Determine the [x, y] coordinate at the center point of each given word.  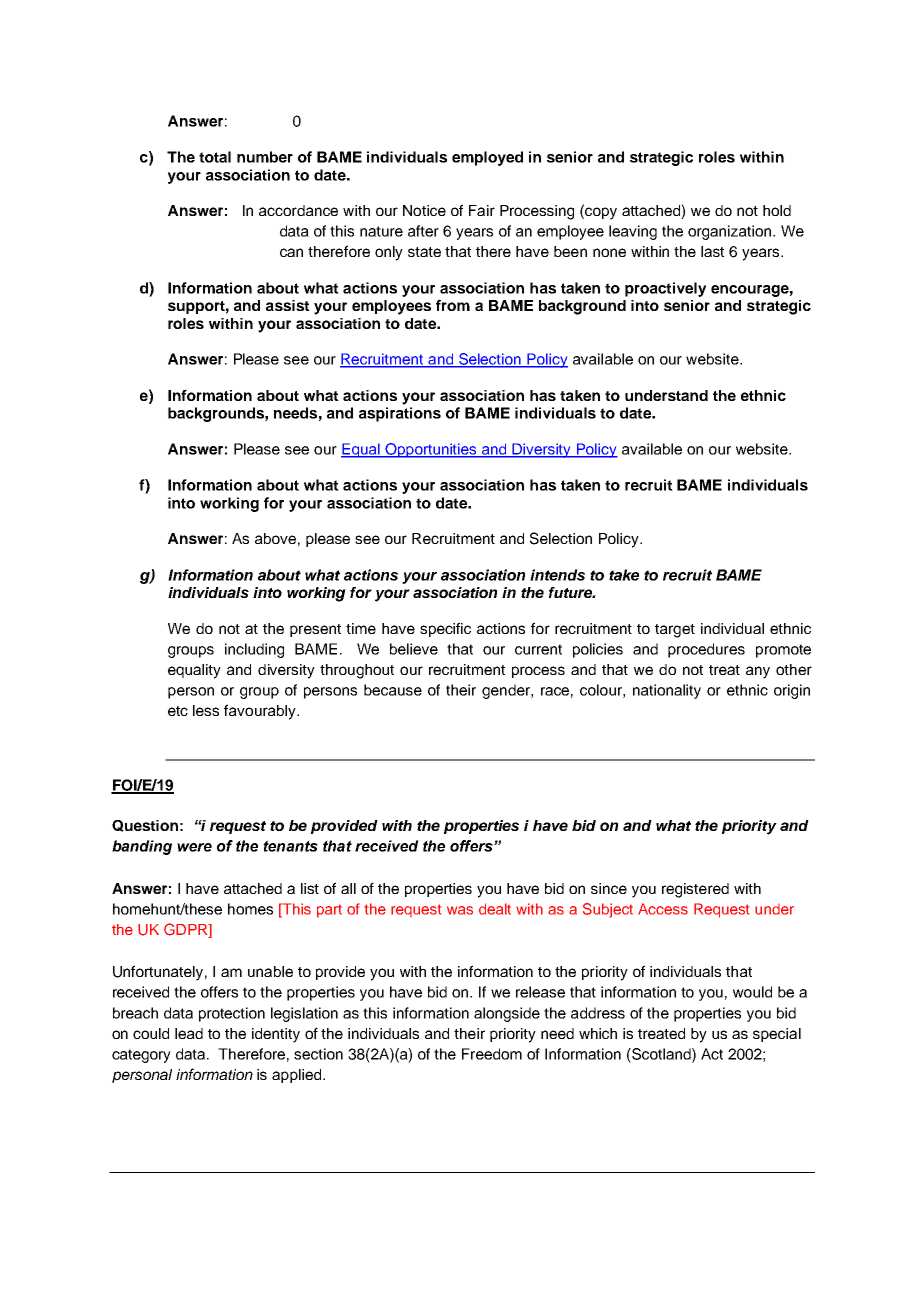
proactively [665, 289]
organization [731, 232]
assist [288, 305]
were [194, 847]
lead [189, 1033]
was [460, 910]
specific [445, 629]
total [215, 157]
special [777, 1035]
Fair [482, 210]
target [675, 631]
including [254, 650]
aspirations [400, 414]
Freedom [492, 1054]
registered [695, 890]
